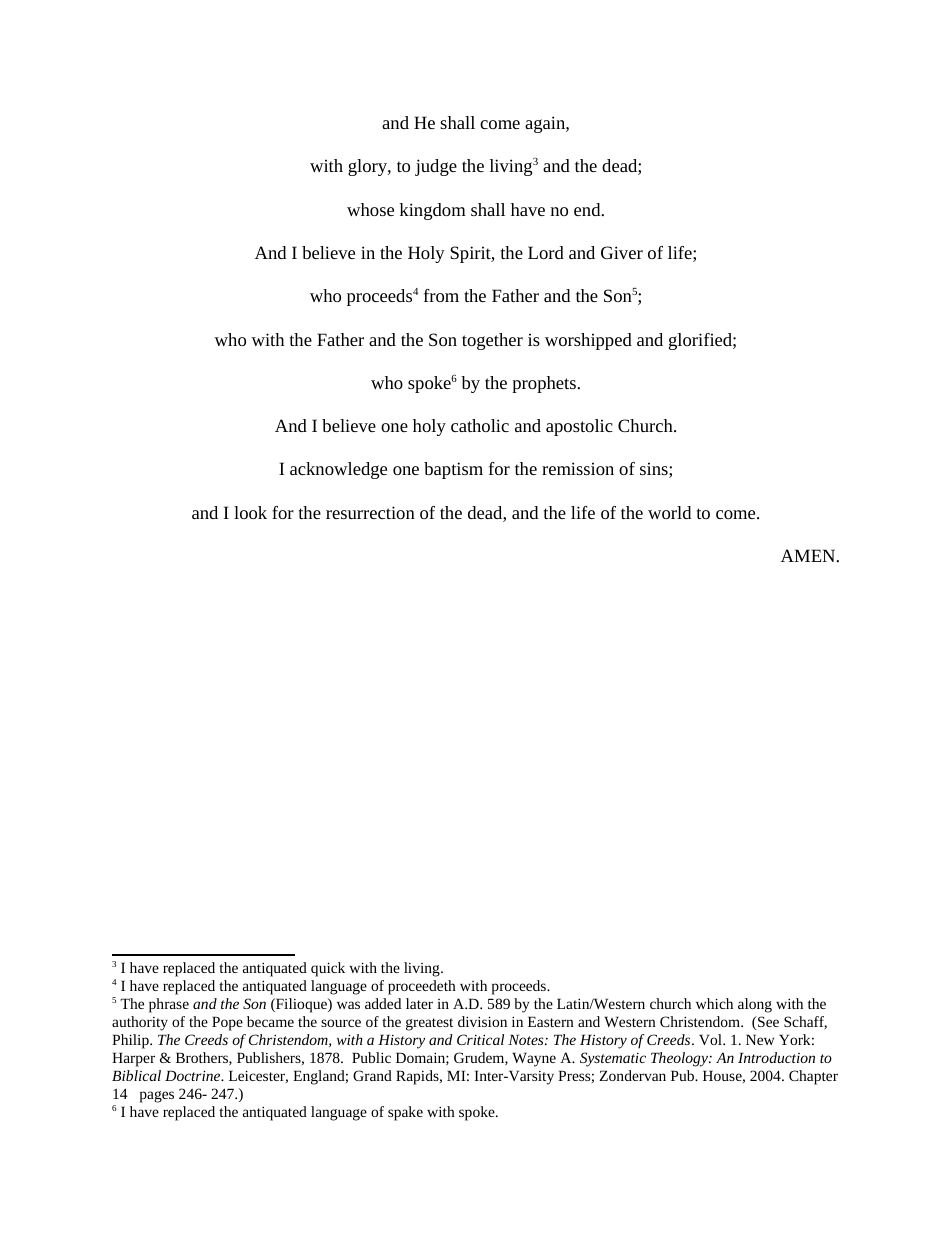 The width and height of the screenshot is (952, 1233). What do you see at coordinates (622, 252) in the screenshot?
I see `Giver` at bounding box center [622, 252].
